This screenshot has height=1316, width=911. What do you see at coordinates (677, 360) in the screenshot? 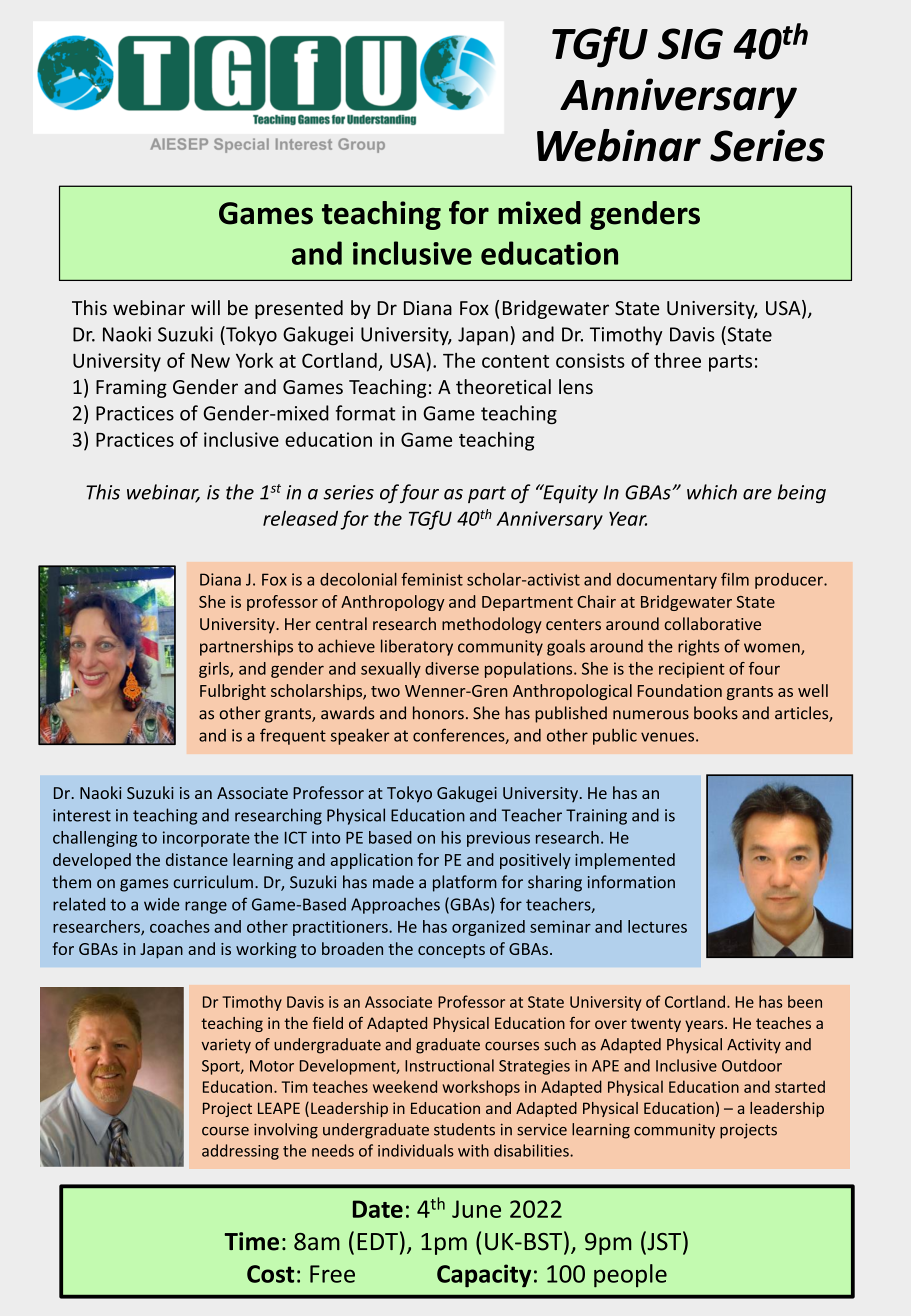
I see `three` at bounding box center [677, 360].
